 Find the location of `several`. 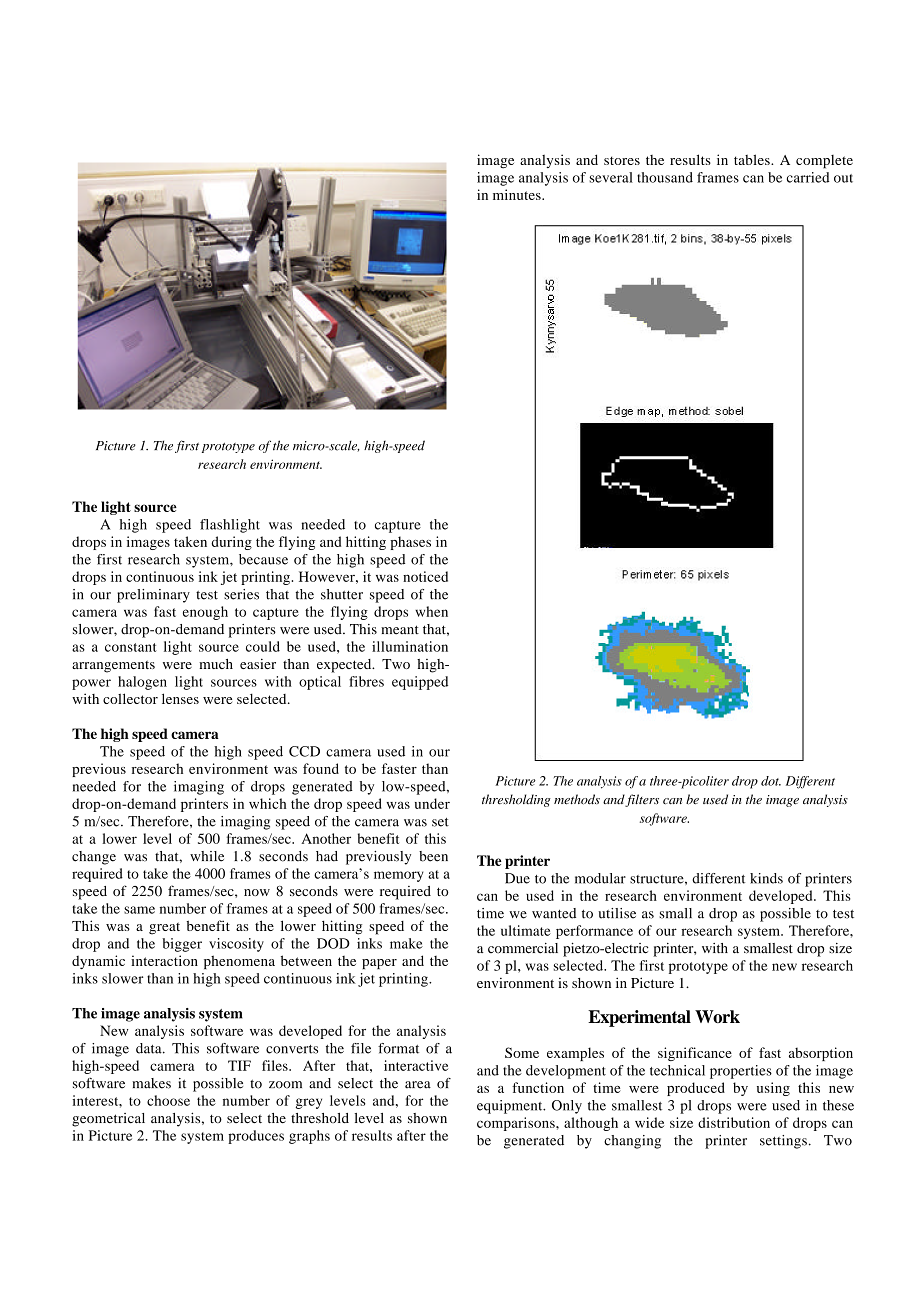

several is located at coordinates (611, 177).
